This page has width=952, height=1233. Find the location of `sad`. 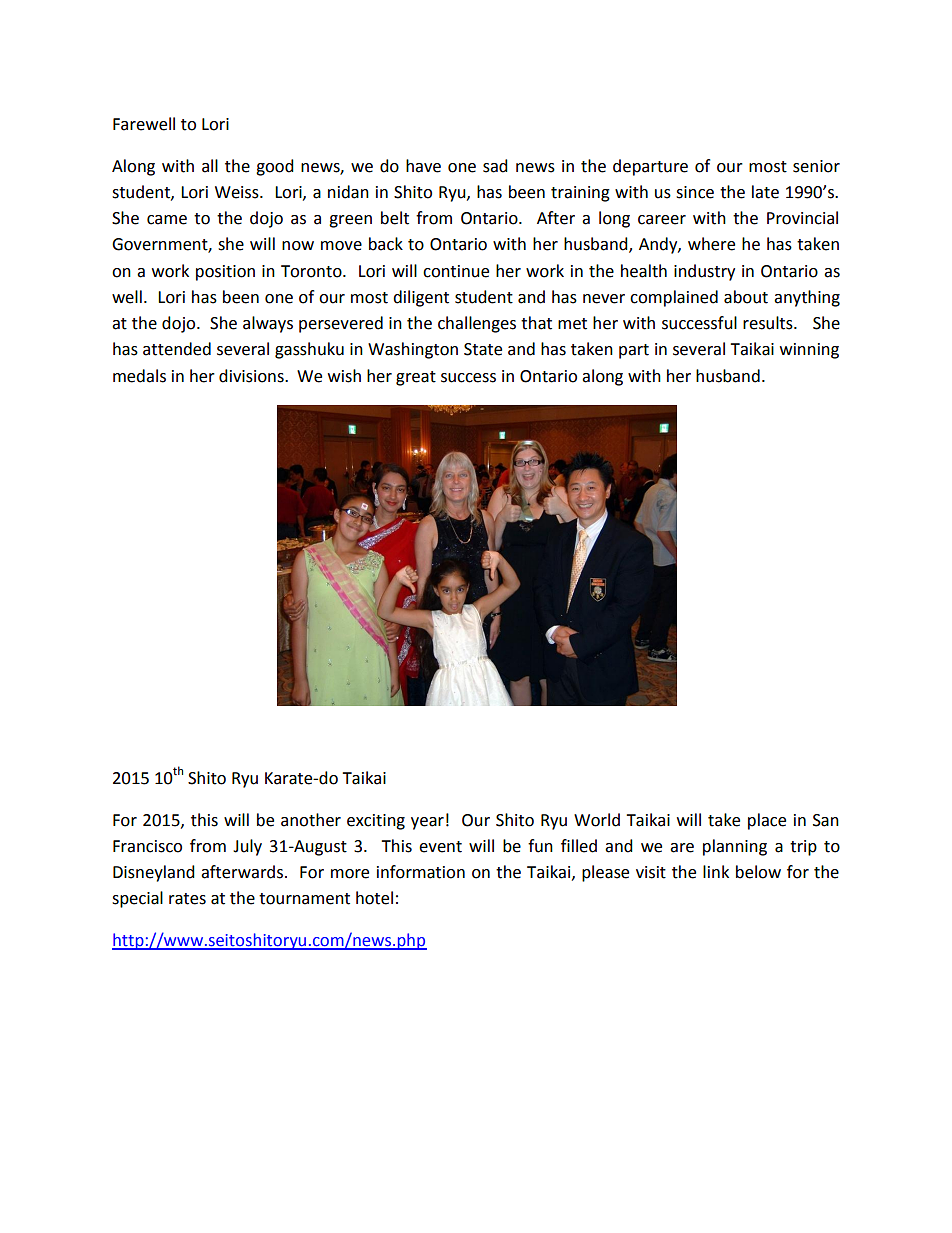

sad is located at coordinates (495, 166).
